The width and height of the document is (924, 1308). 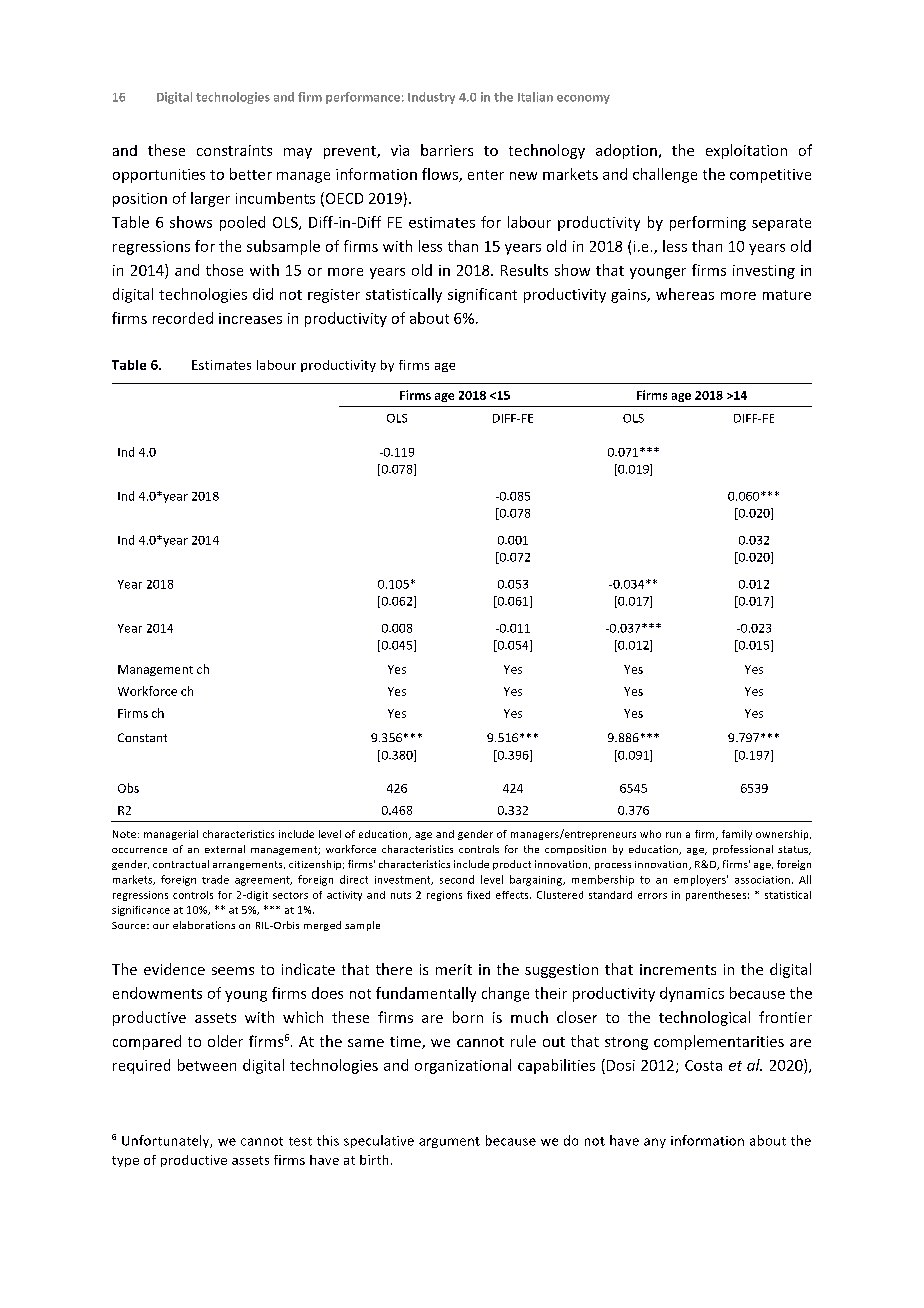 What do you see at coordinates (457, 879) in the document?
I see `second` at bounding box center [457, 879].
